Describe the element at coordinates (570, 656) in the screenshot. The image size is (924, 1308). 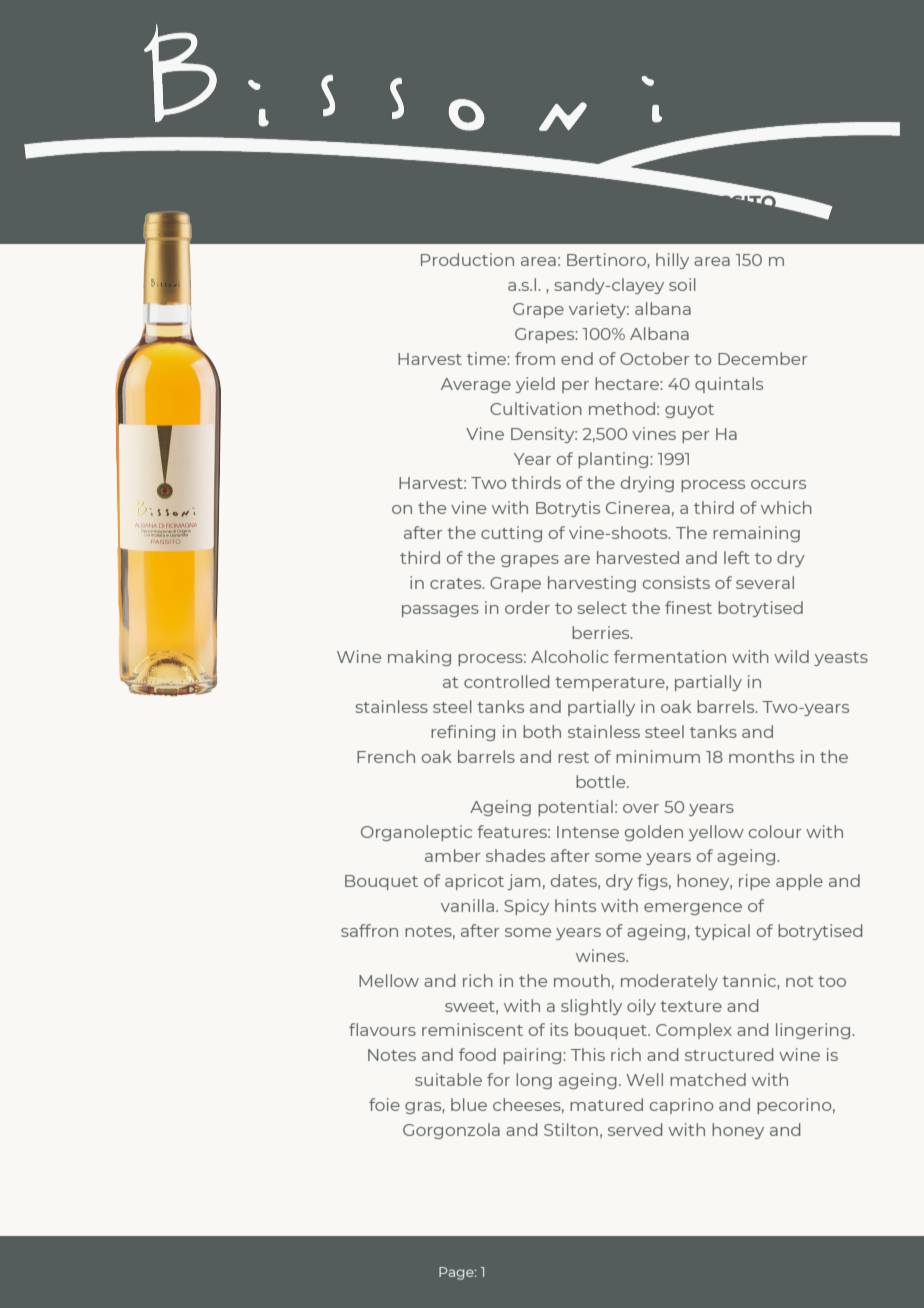
I see `Alcoholic` at that location.
